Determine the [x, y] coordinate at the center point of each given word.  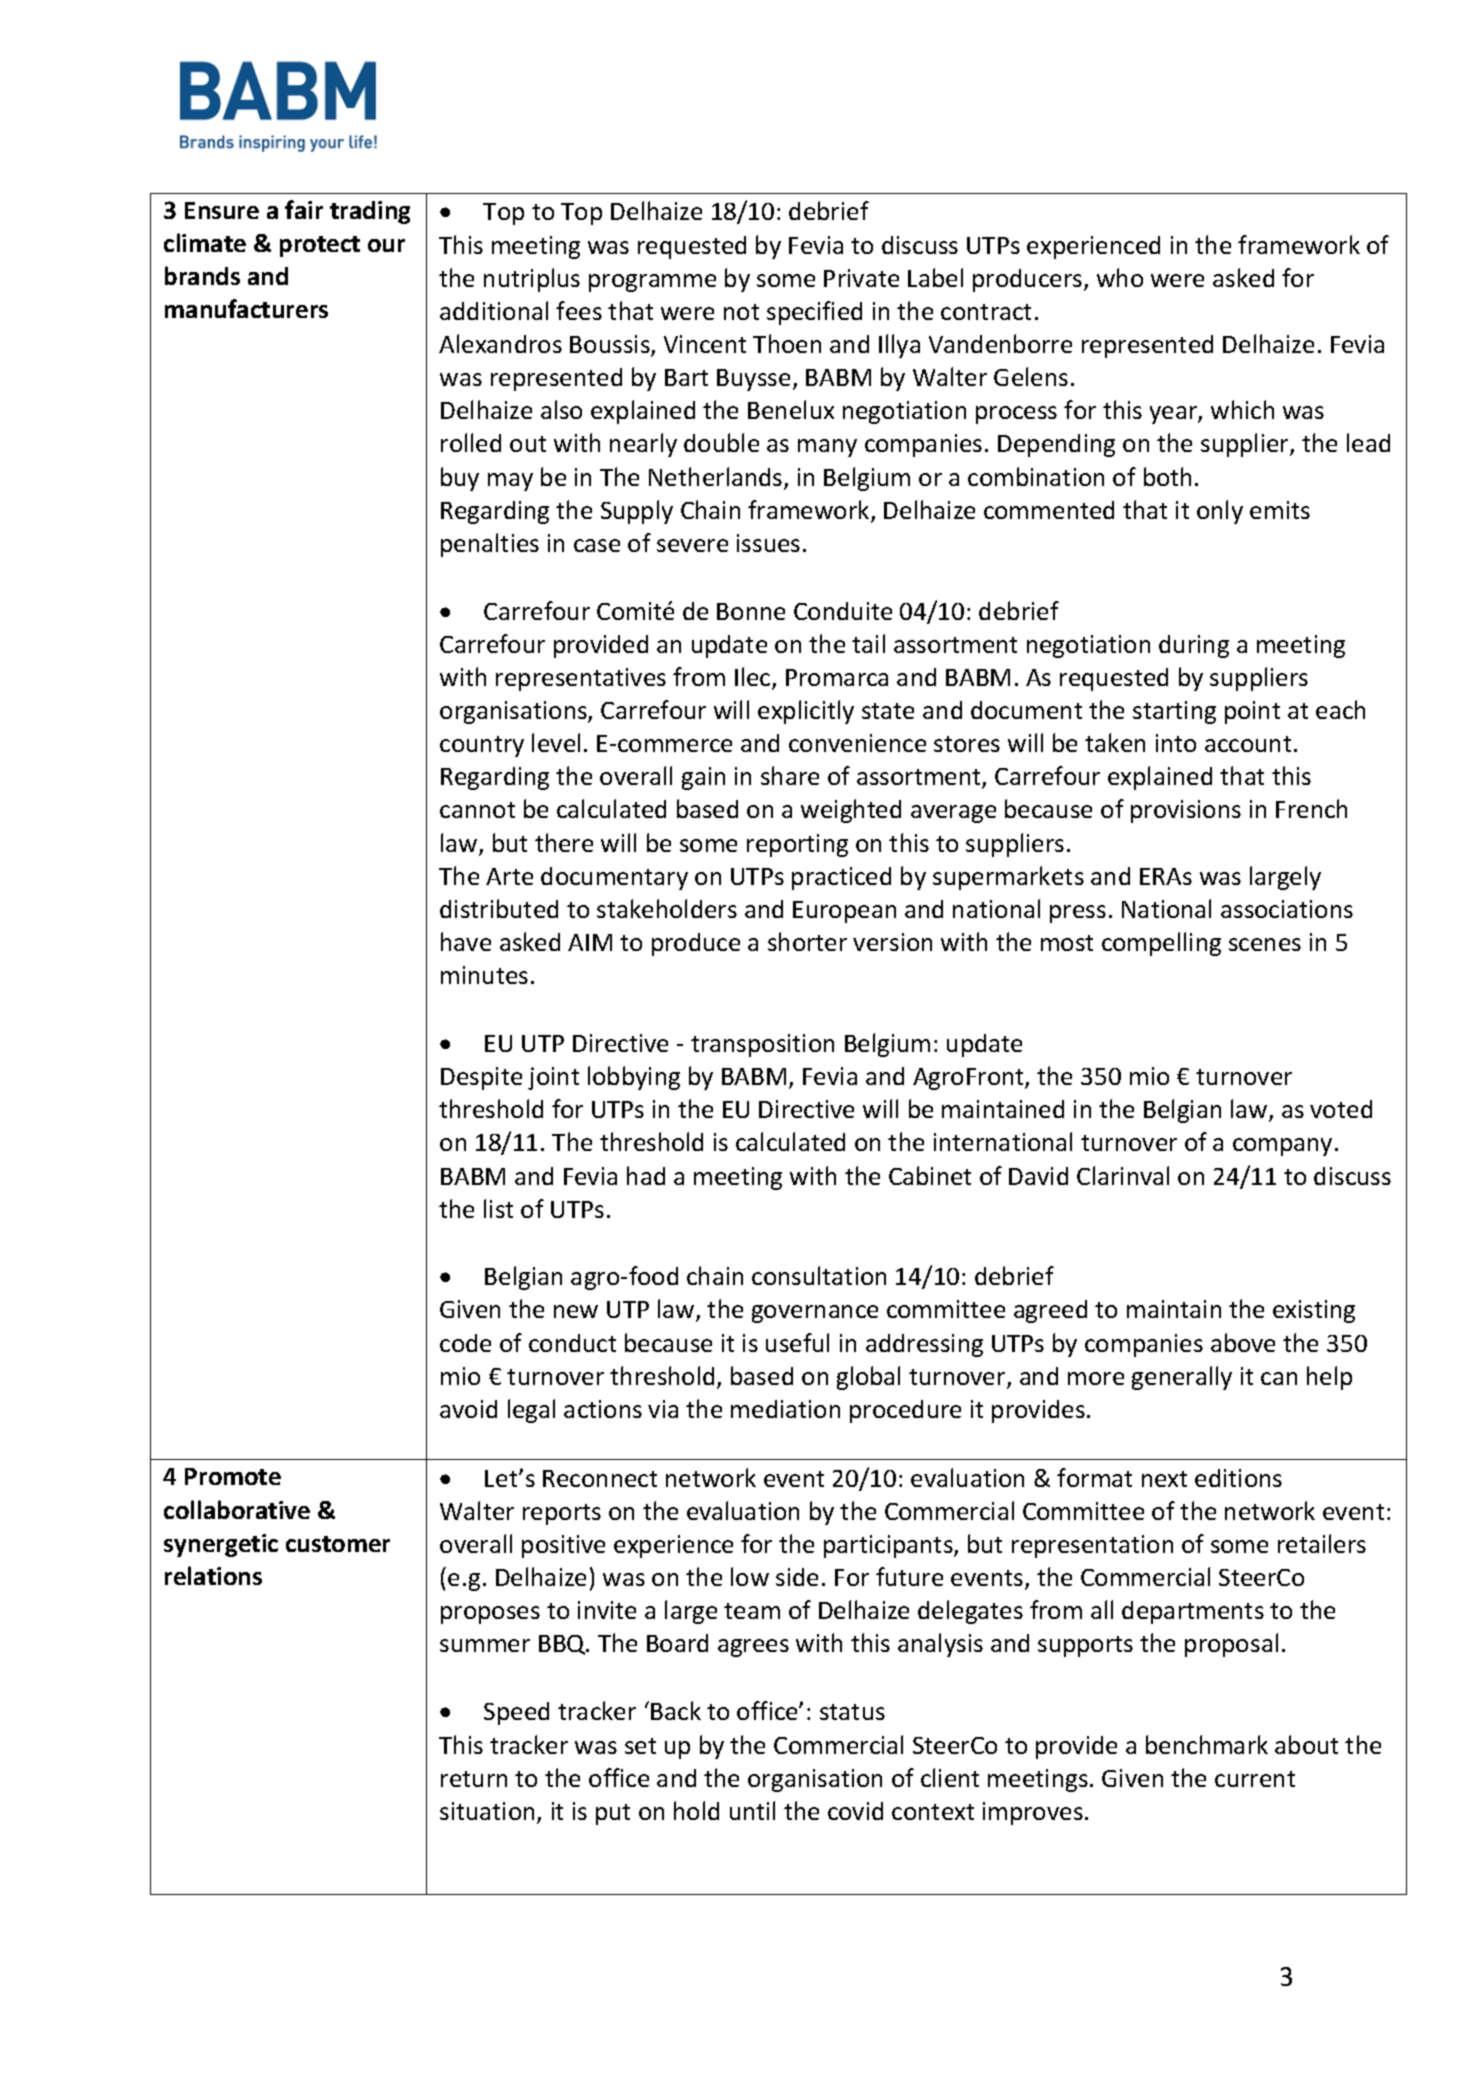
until [752, 1810]
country [482, 746]
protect [320, 246]
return [474, 1779]
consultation [819, 1275]
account [1248, 744]
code [465, 1343]
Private [861, 278]
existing [1314, 1311]
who [1120, 277]
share [790, 775]
